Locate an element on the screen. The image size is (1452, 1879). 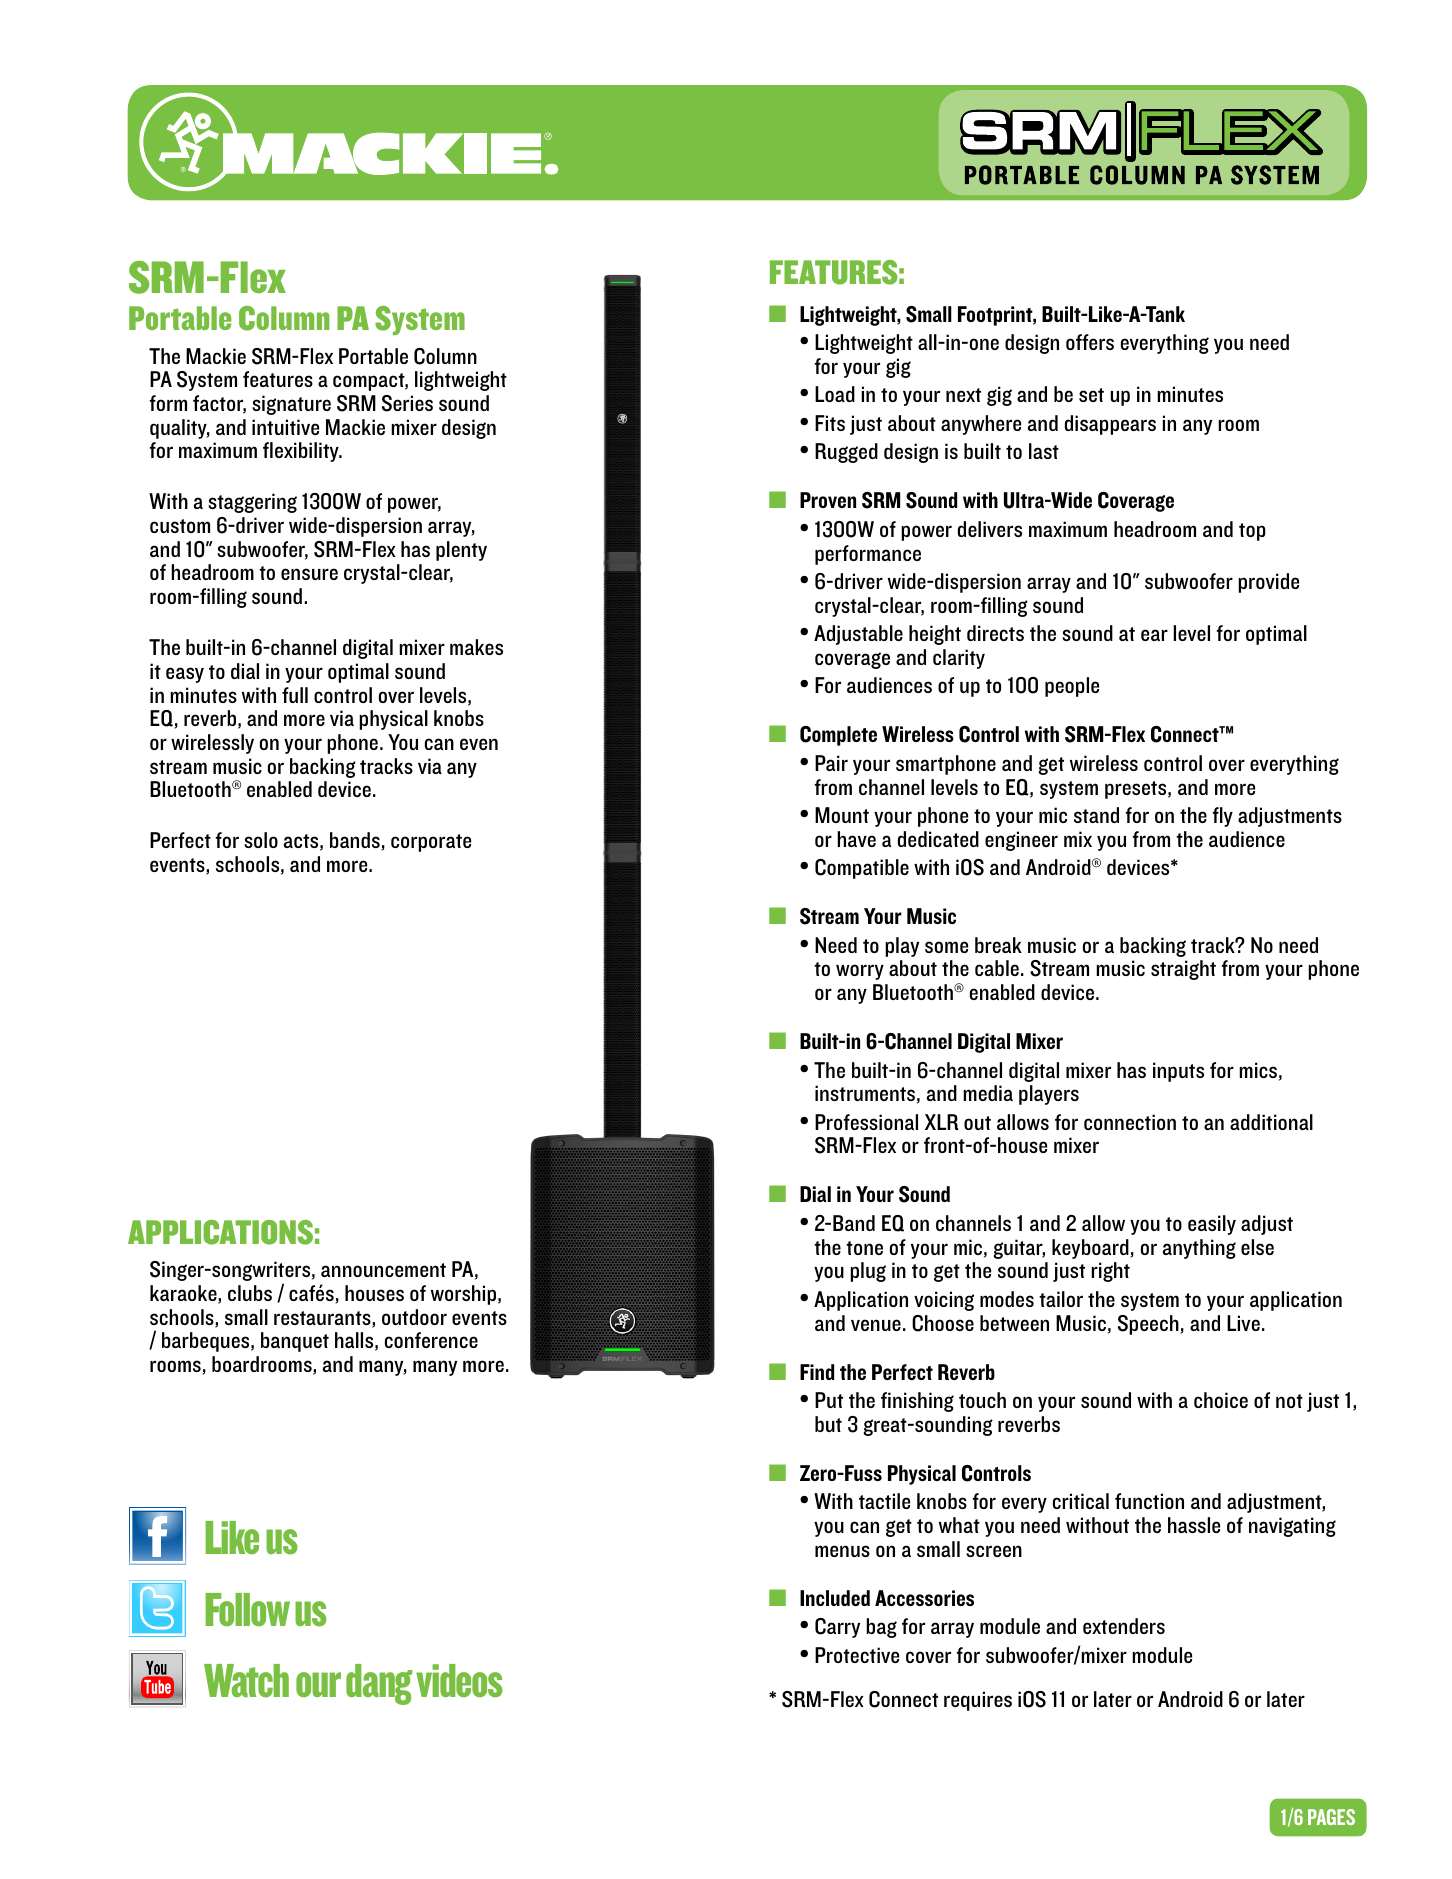
Professional is located at coordinates (866, 1122).
